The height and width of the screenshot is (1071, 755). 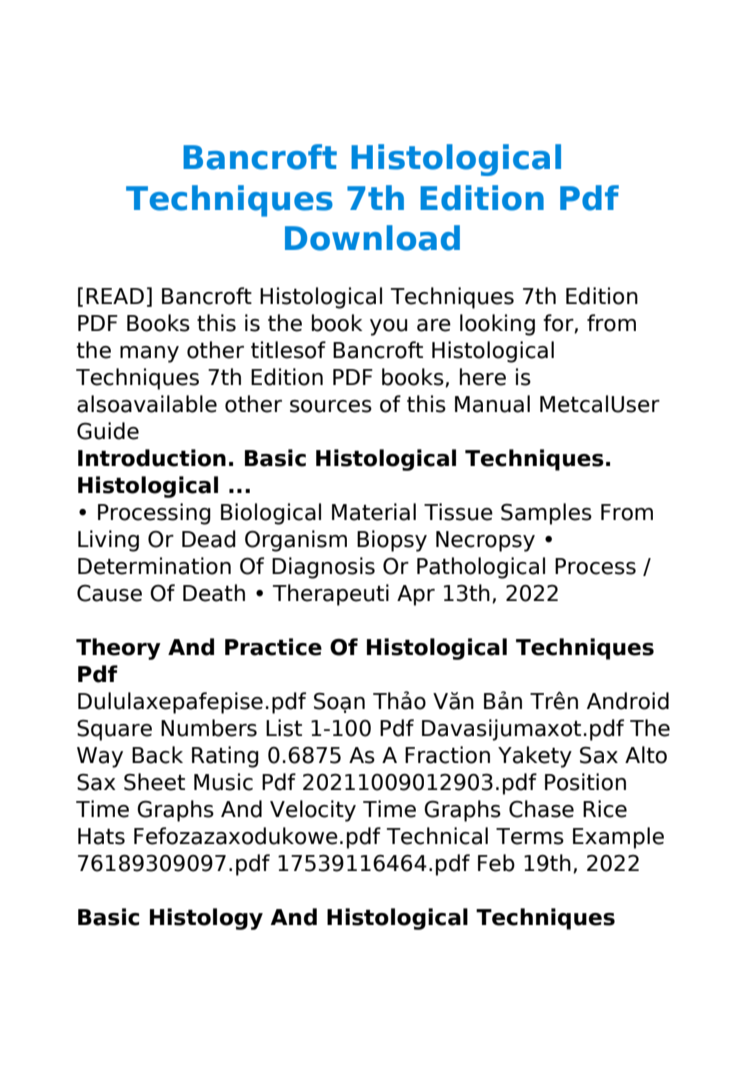 I want to click on Fraction, so click(x=447, y=755).
